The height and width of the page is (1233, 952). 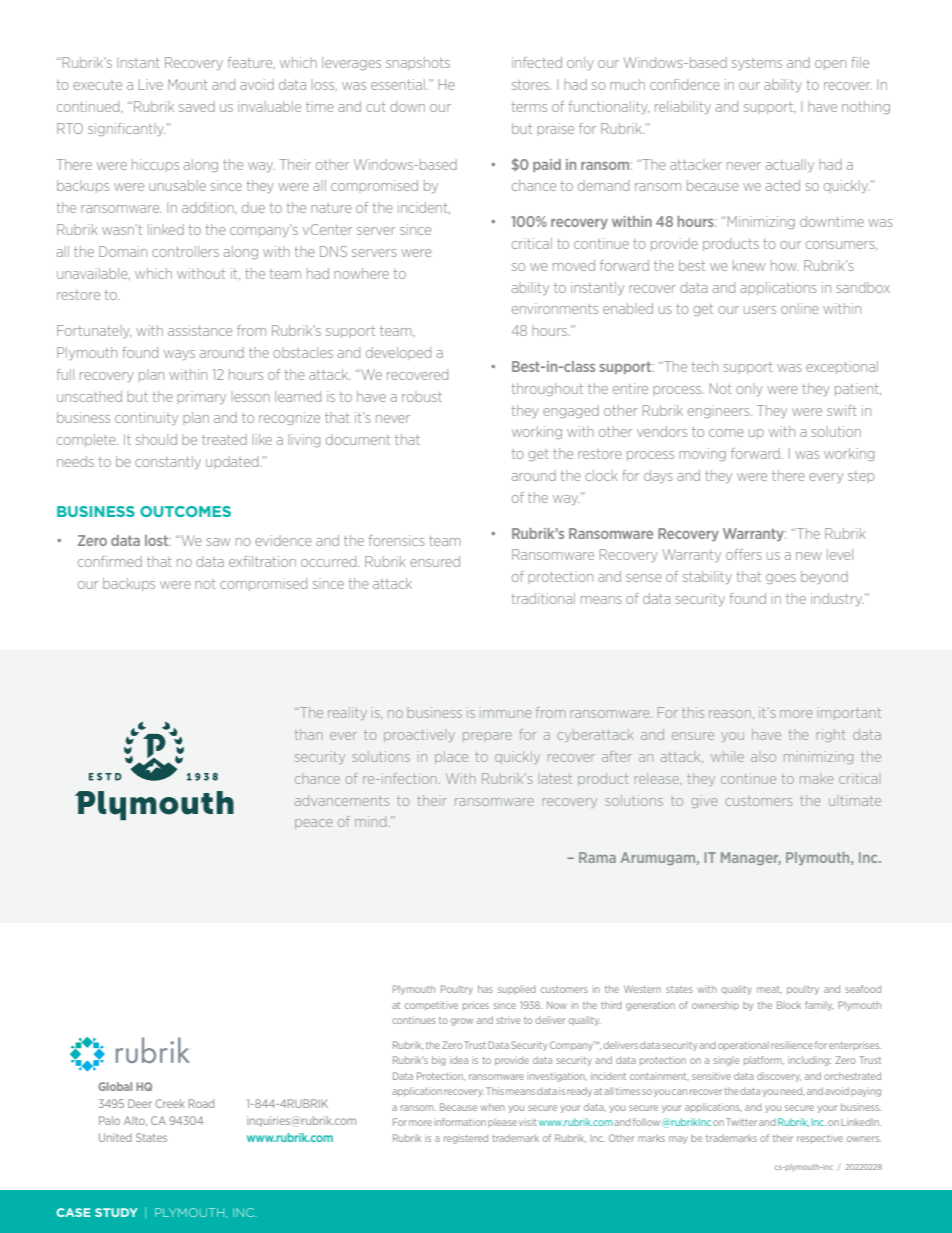 I want to click on STUDY, so click(x=116, y=1212).
